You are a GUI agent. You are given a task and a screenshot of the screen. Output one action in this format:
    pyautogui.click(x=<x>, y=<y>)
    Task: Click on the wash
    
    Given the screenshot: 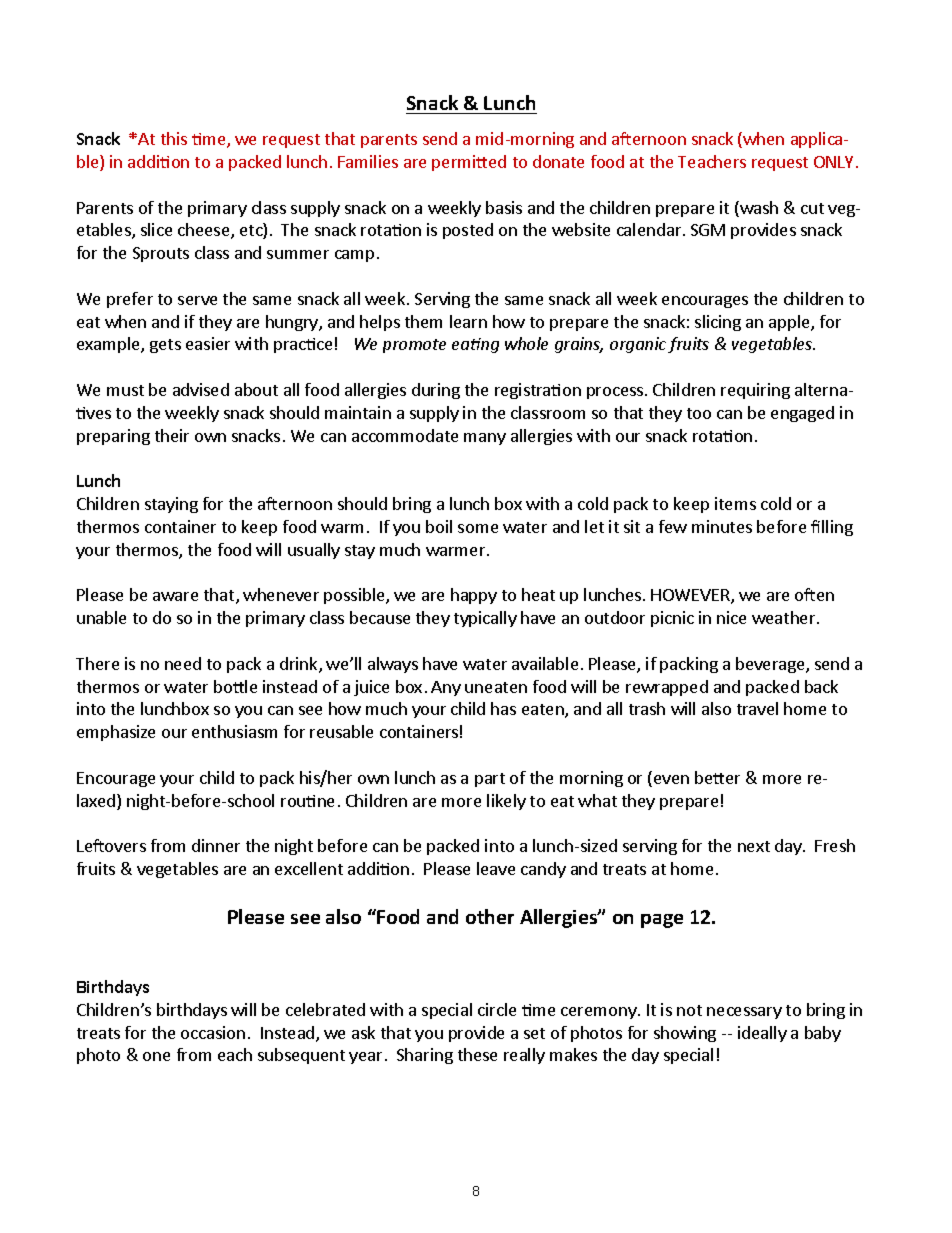 What is the action you would take?
    pyautogui.click(x=758, y=209)
